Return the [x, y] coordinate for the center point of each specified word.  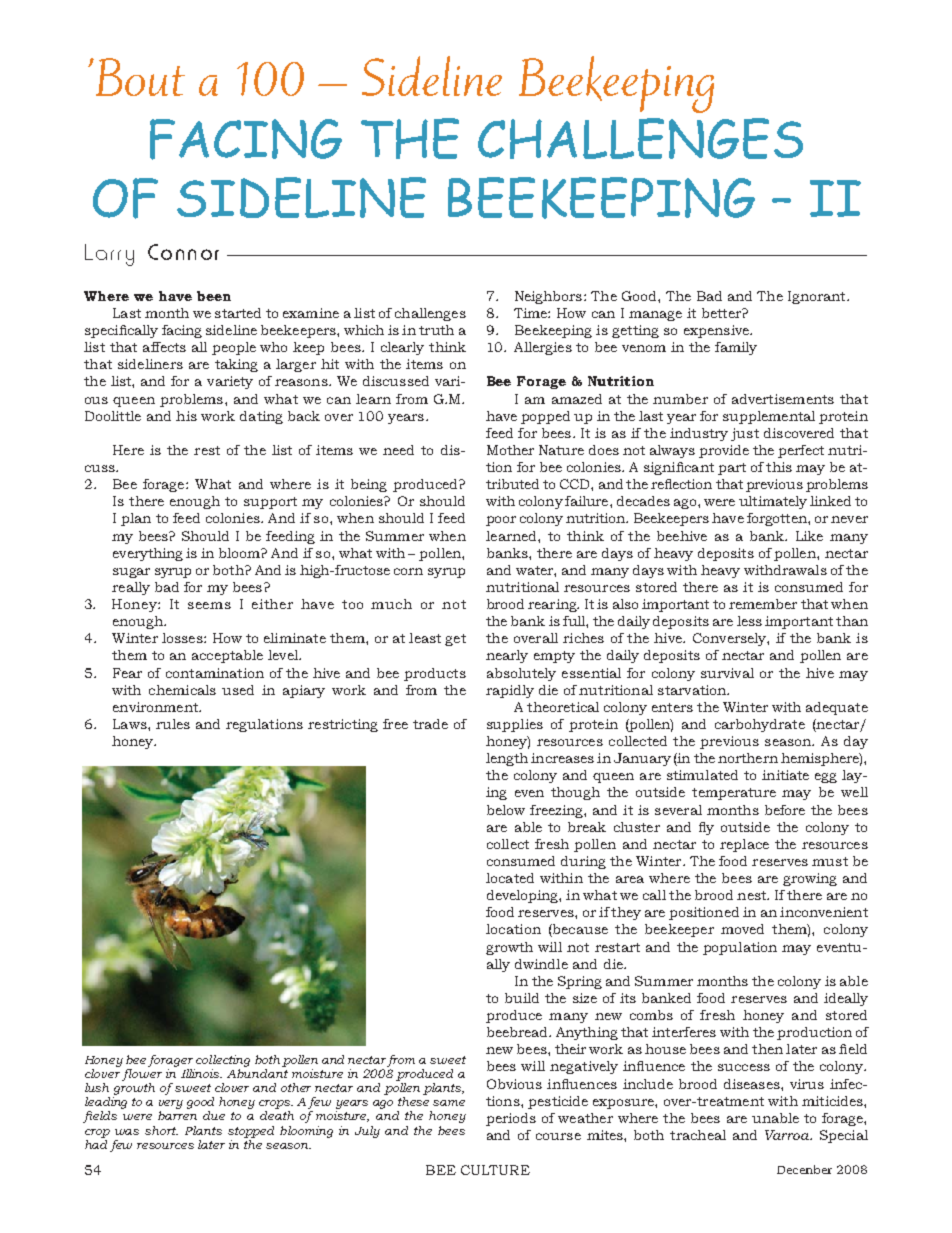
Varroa [788, 1135]
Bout [139, 77]
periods [511, 1119]
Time [531, 313]
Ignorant [818, 297]
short [161, 1130]
